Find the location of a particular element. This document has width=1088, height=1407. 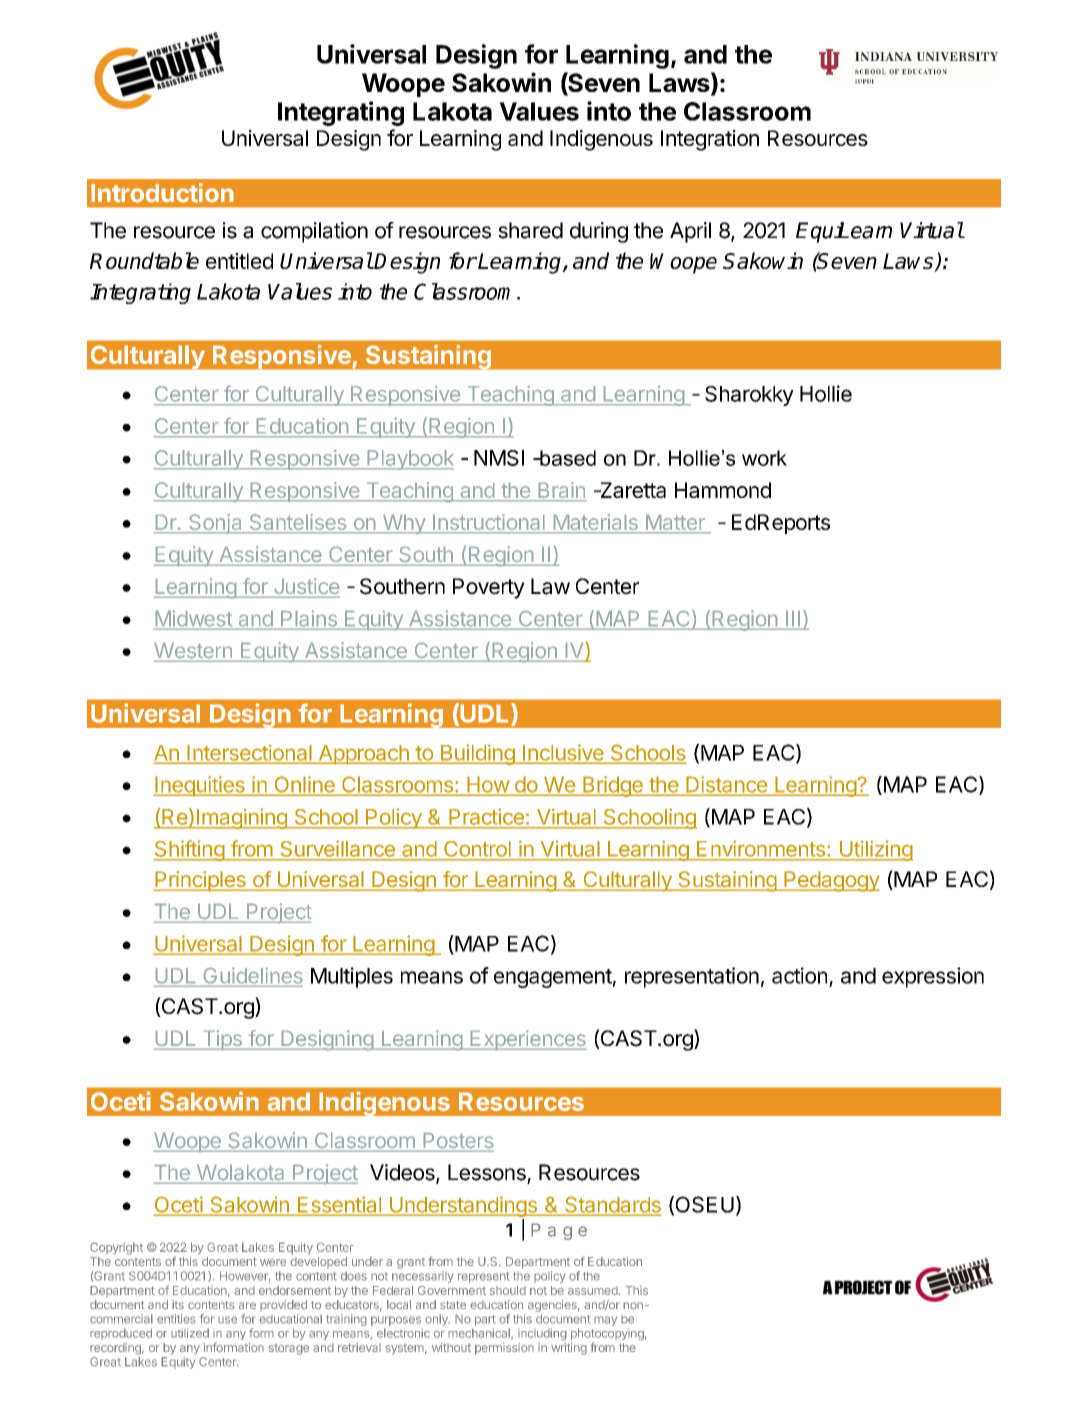

Guidelines is located at coordinates (253, 975).
